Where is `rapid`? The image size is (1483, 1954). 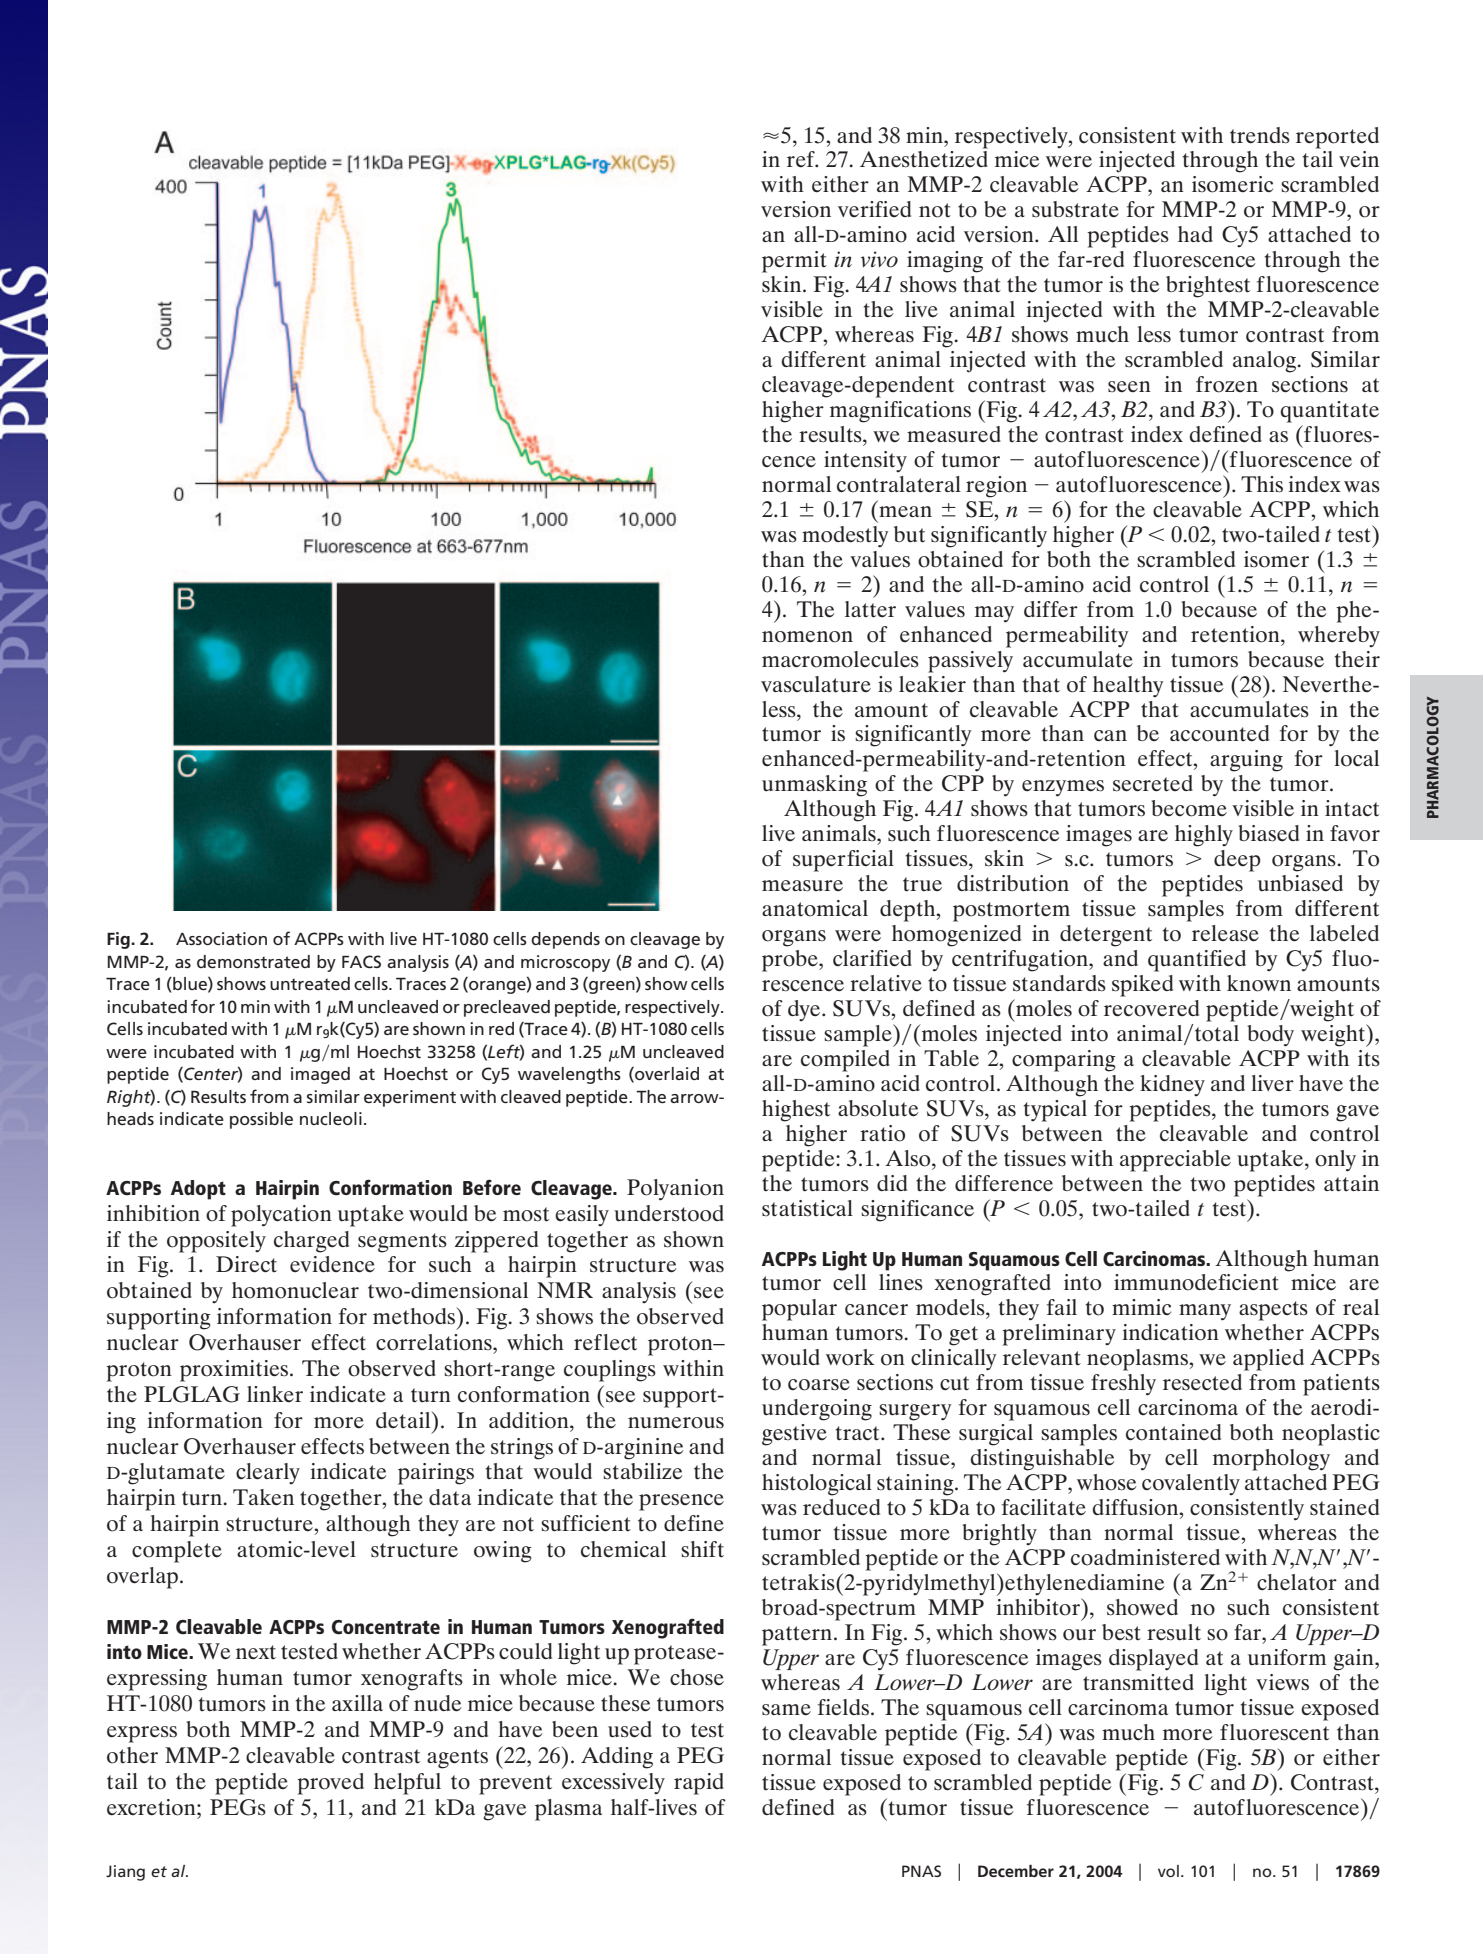 rapid is located at coordinates (699, 1784).
